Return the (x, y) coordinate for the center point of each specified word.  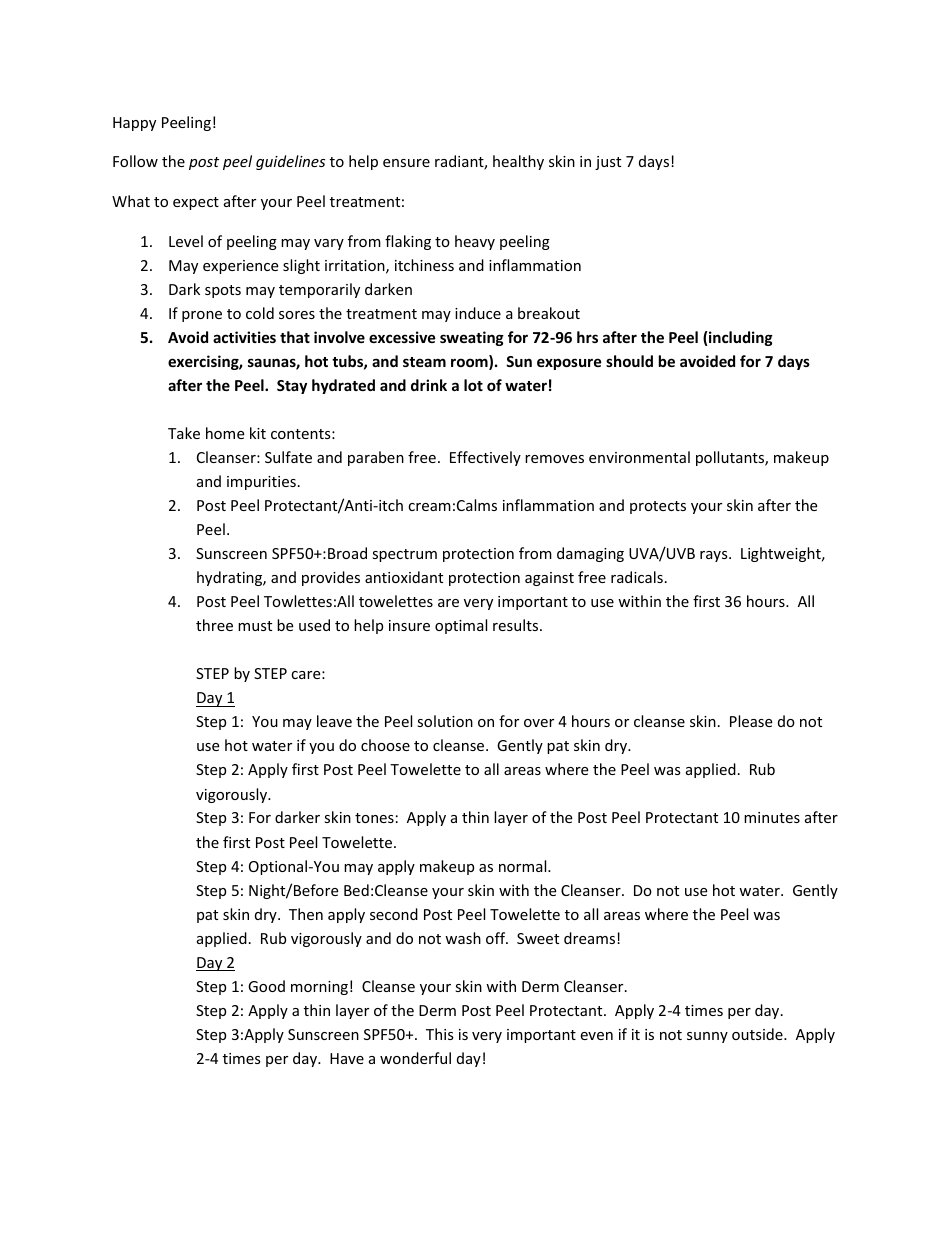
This (440, 1034)
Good (266, 986)
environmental (639, 457)
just (608, 163)
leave (334, 721)
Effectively (485, 458)
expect (196, 203)
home (225, 433)
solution (445, 721)
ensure (406, 163)
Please (751, 721)
